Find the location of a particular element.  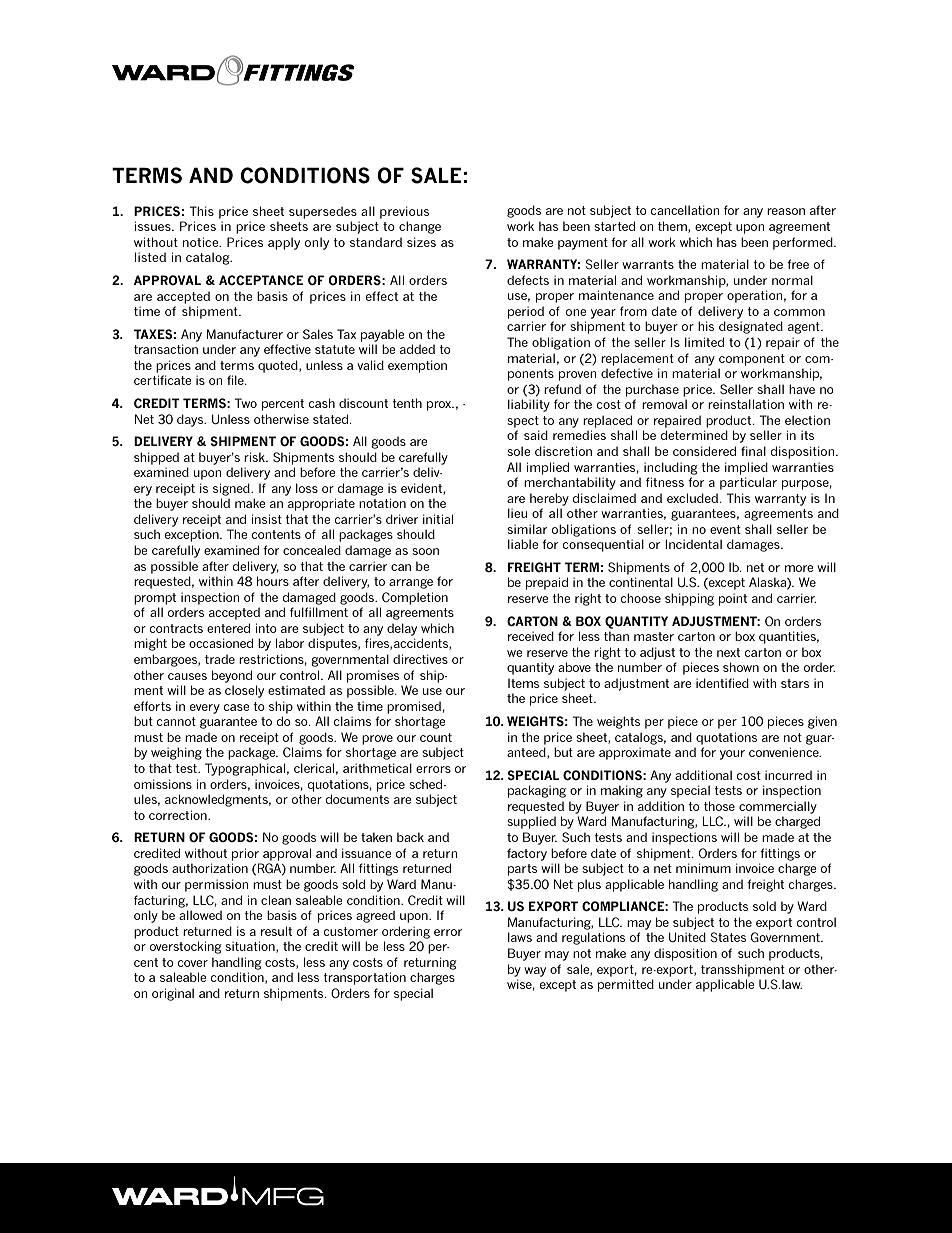

your is located at coordinates (732, 755).
